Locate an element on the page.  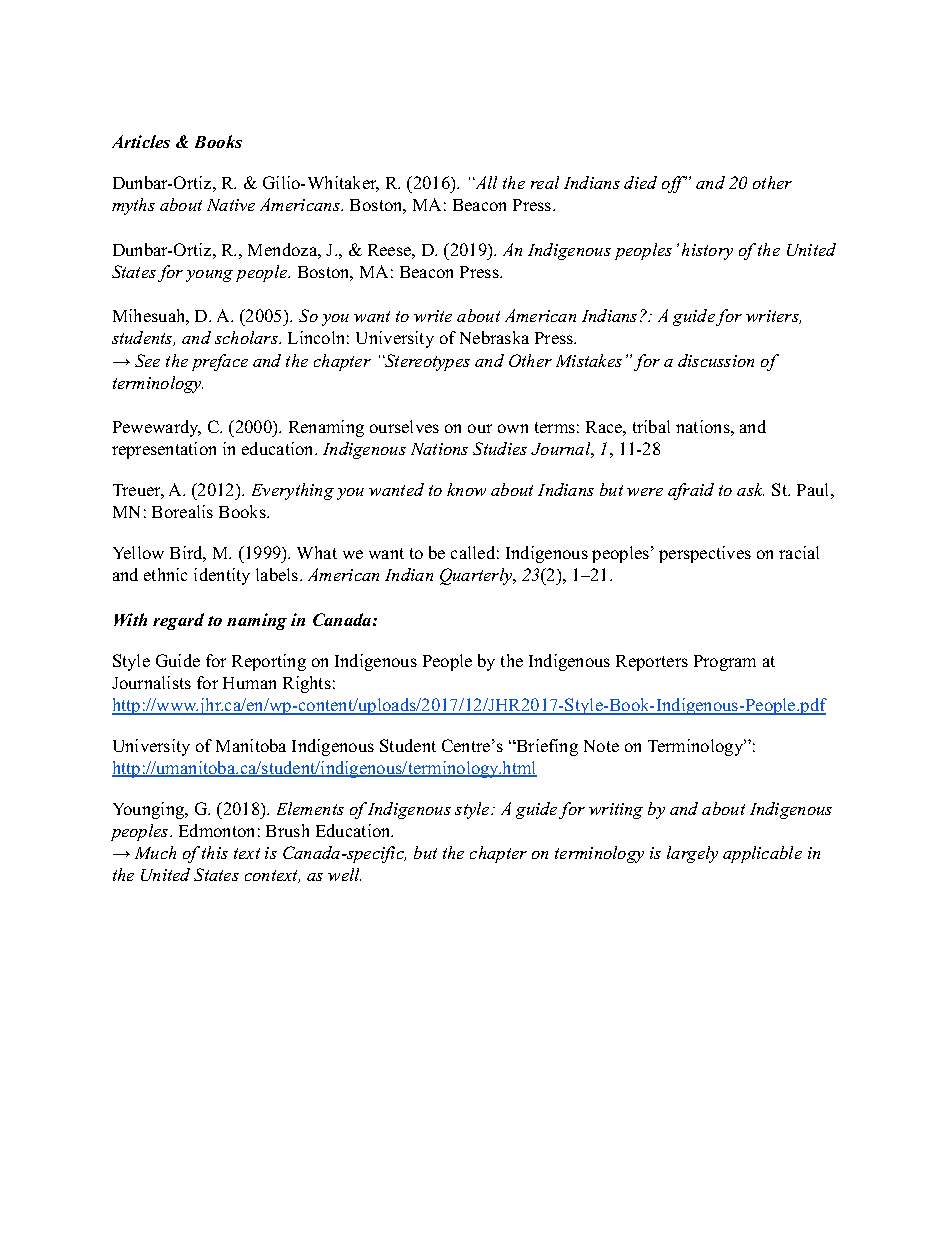
died is located at coordinates (640, 182).
